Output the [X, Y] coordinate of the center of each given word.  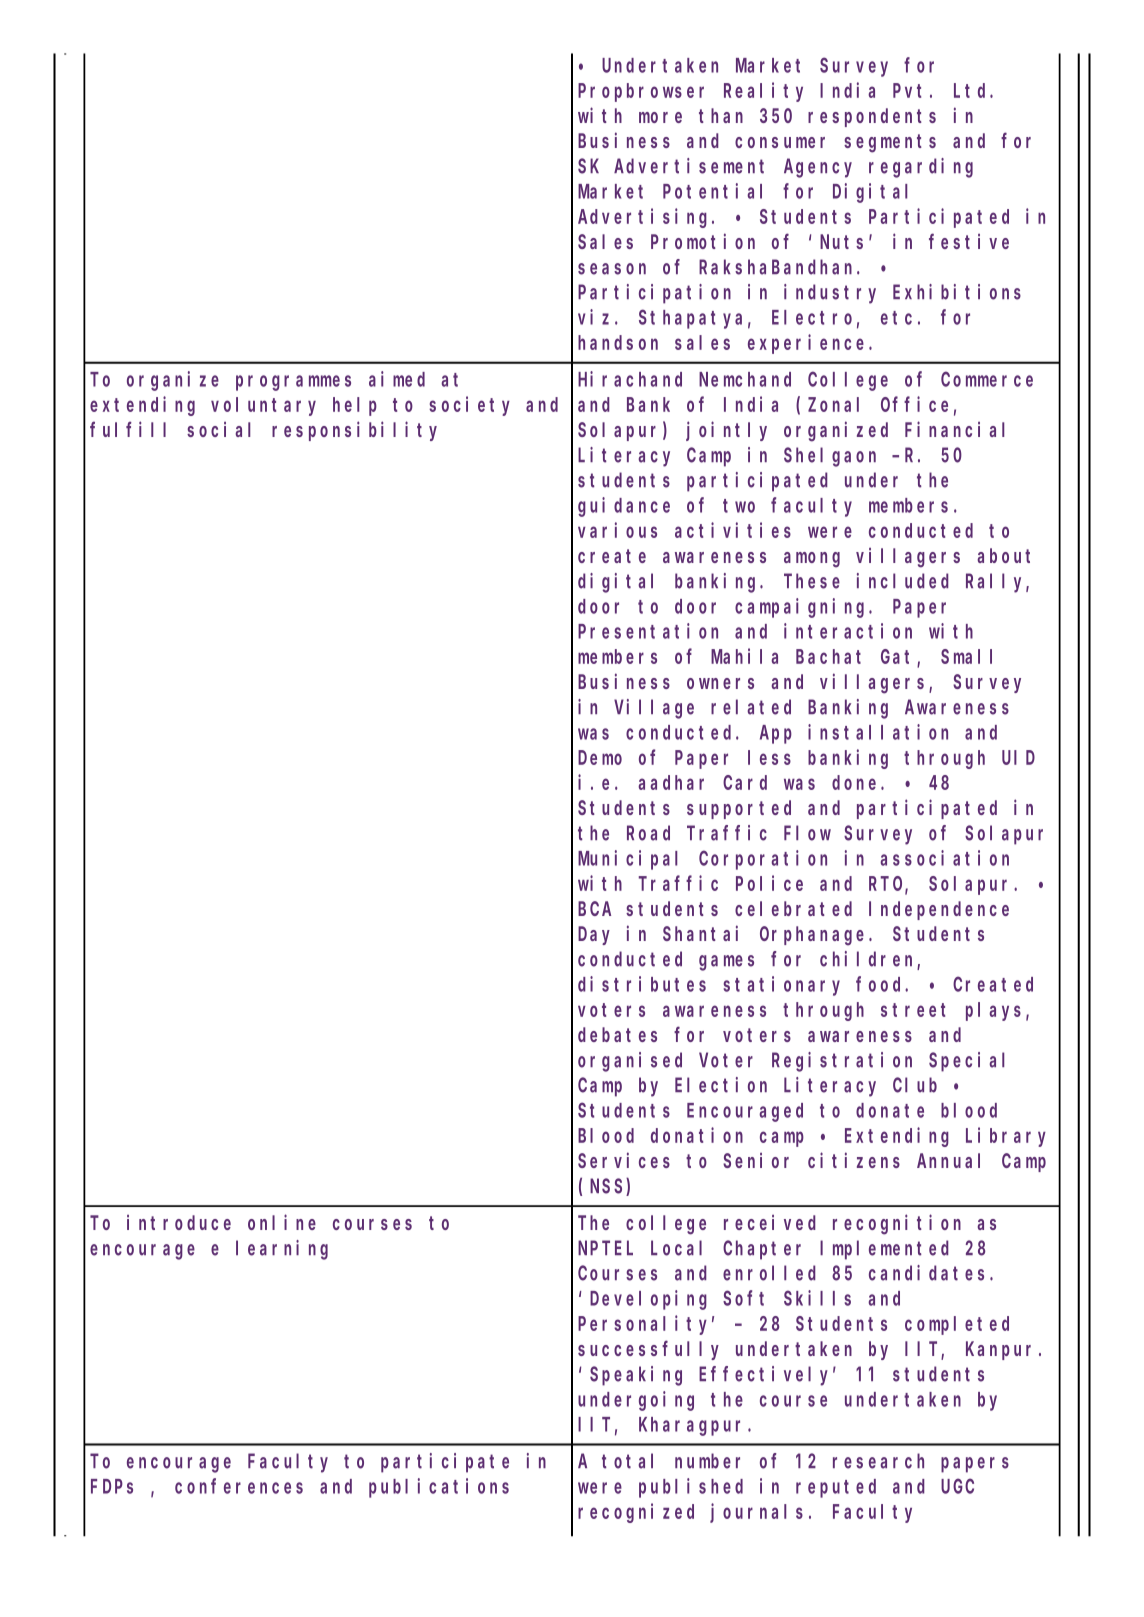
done [857, 782]
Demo [600, 758]
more [660, 117]
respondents [872, 117]
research [878, 1461]
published [691, 1488]
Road [648, 833]
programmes [293, 383]
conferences [239, 1486]
